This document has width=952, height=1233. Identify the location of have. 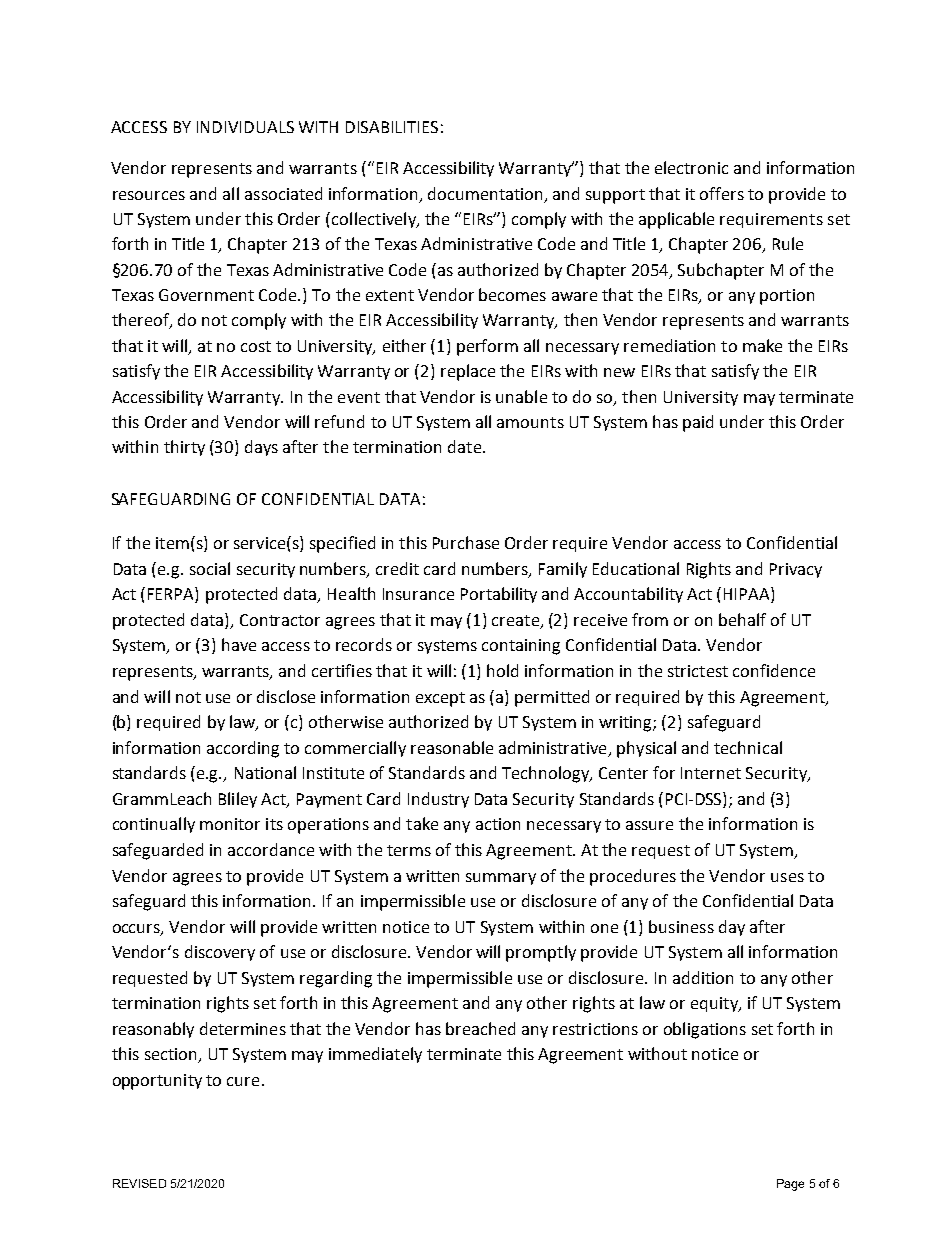
(239, 644).
